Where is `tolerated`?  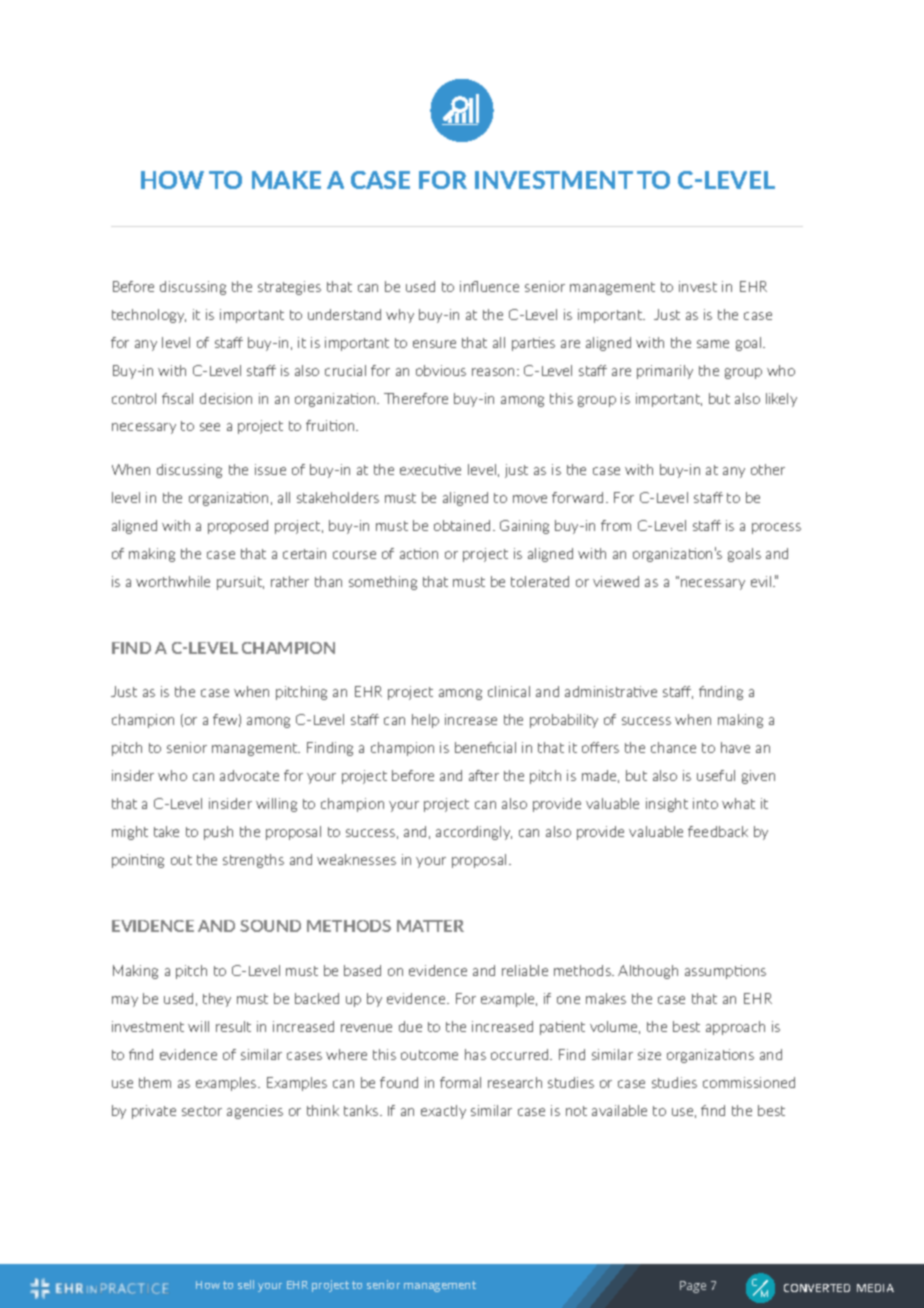 tolerated is located at coordinates (540, 581).
